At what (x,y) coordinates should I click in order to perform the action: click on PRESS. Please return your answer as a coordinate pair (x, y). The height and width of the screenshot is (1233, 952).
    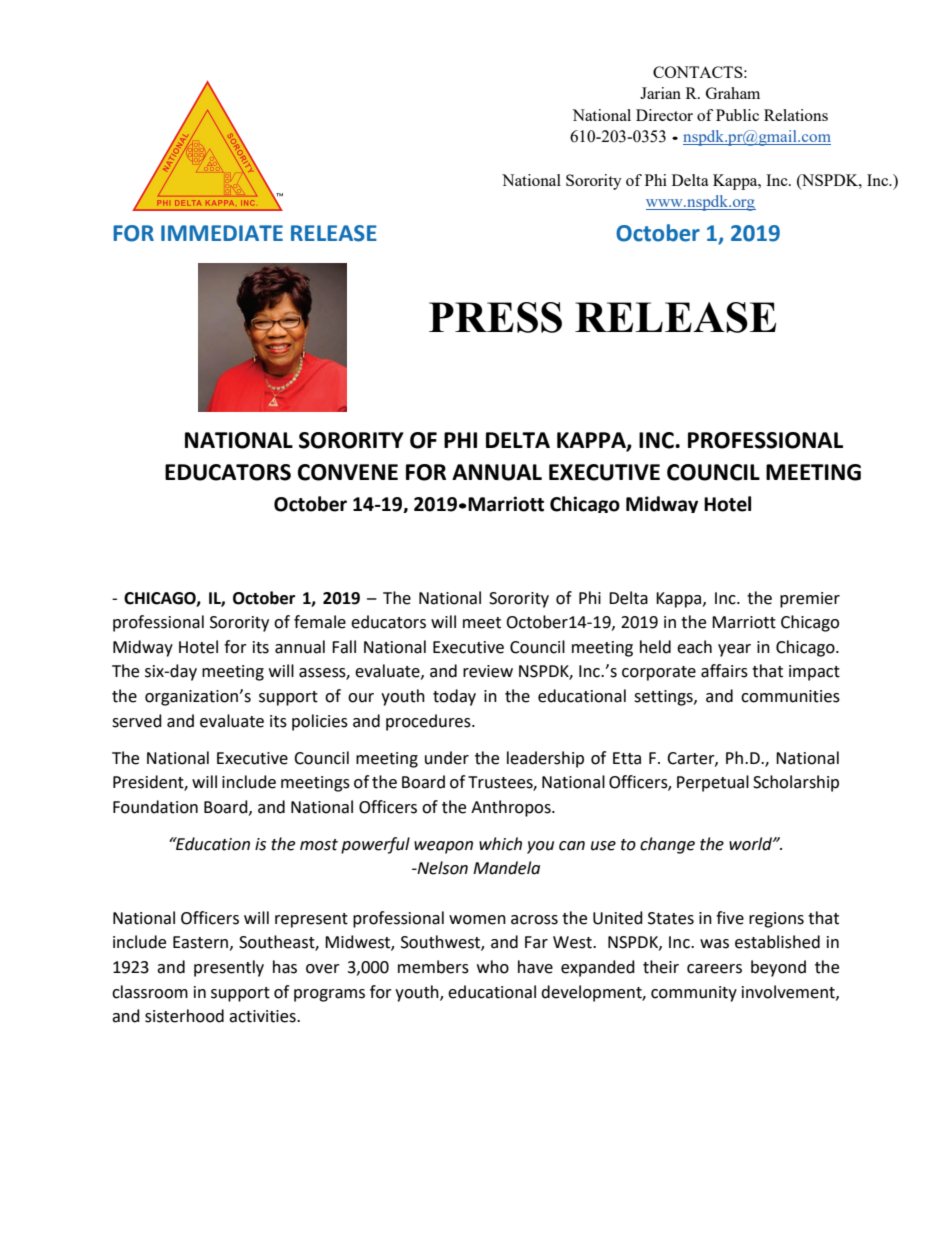
    Looking at the image, I should click on (495, 317).
